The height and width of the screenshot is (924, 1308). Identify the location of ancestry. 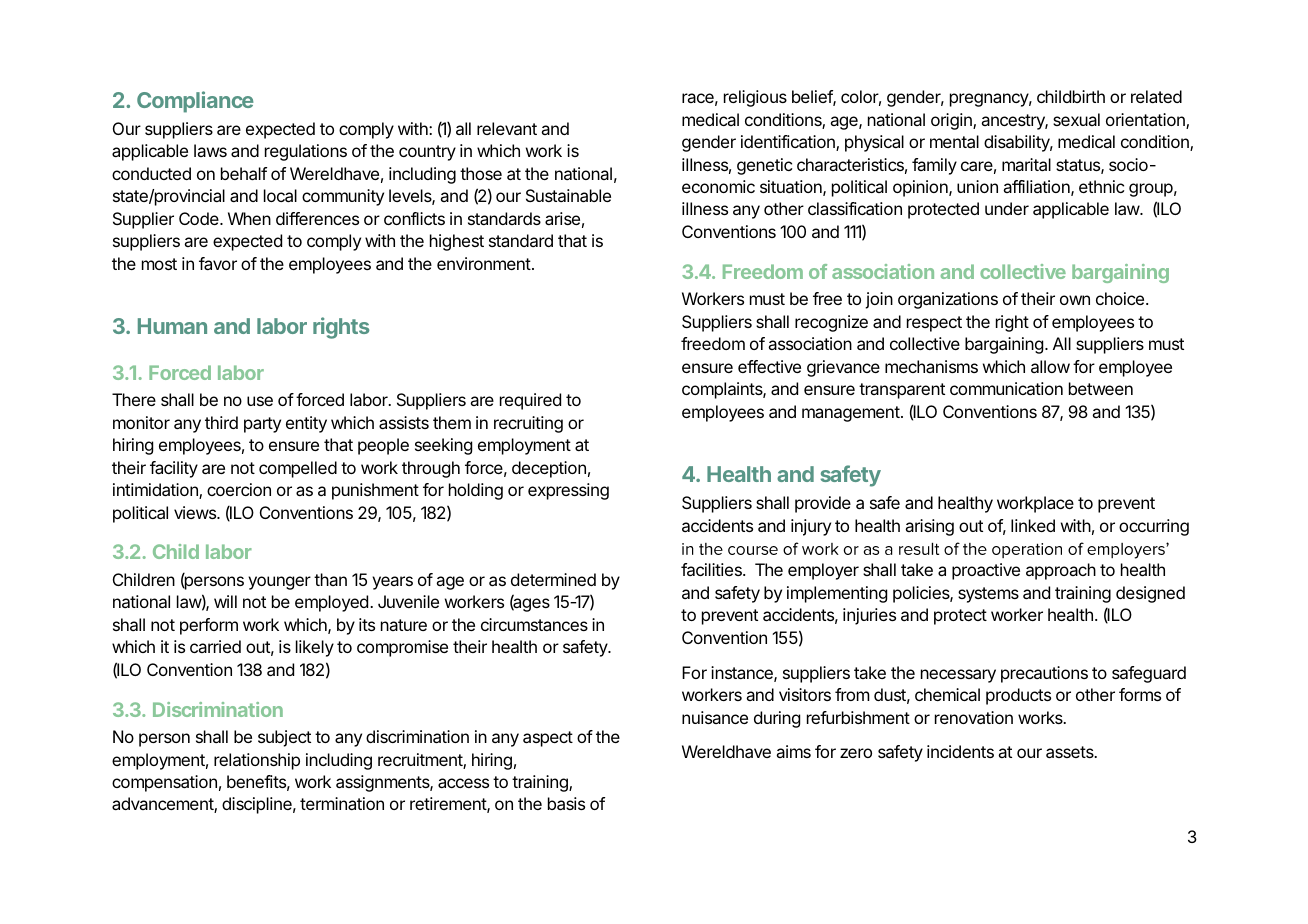
(1013, 122).
